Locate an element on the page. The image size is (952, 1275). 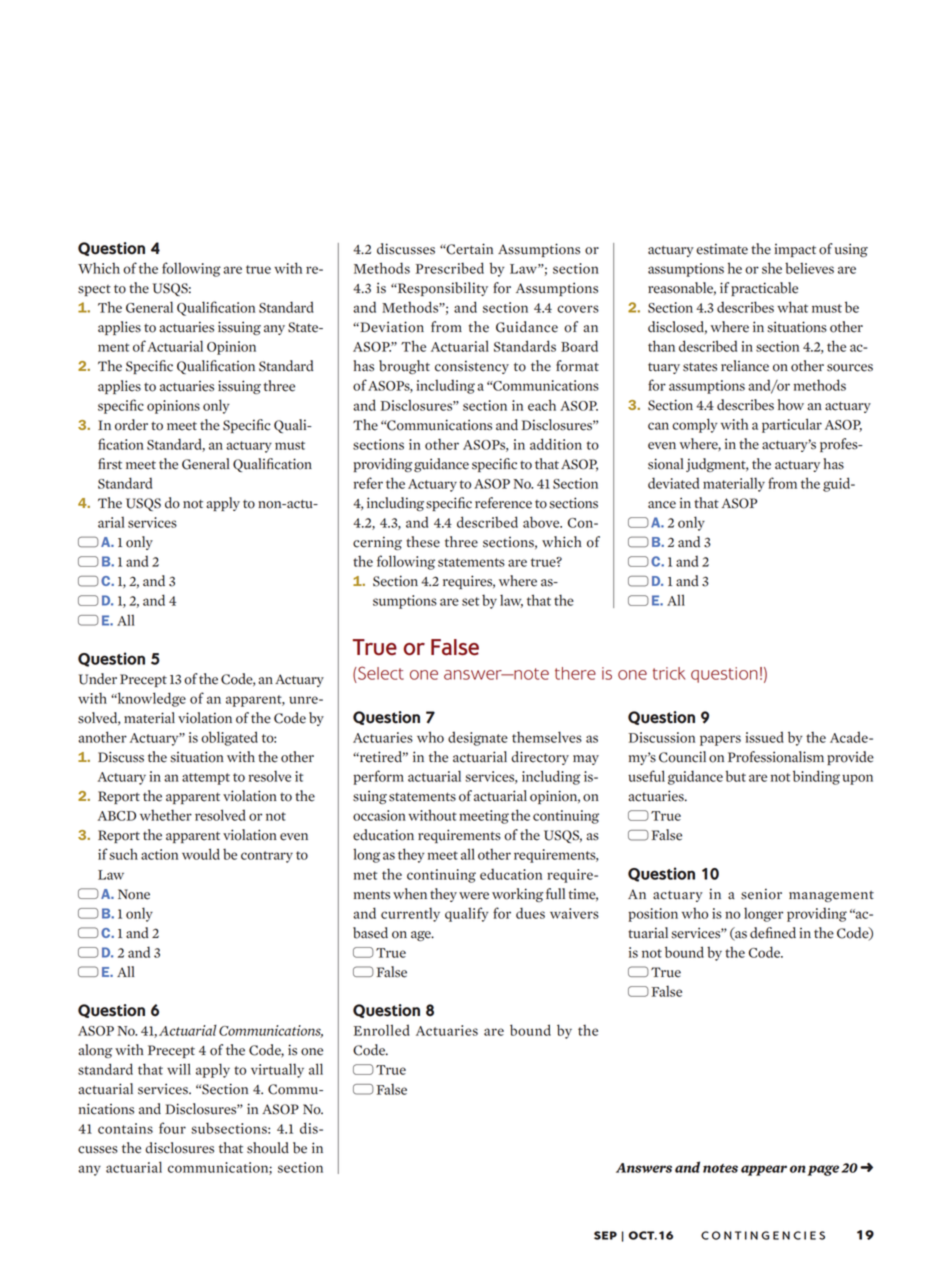
deviated is located at coordinates (673, 483).
